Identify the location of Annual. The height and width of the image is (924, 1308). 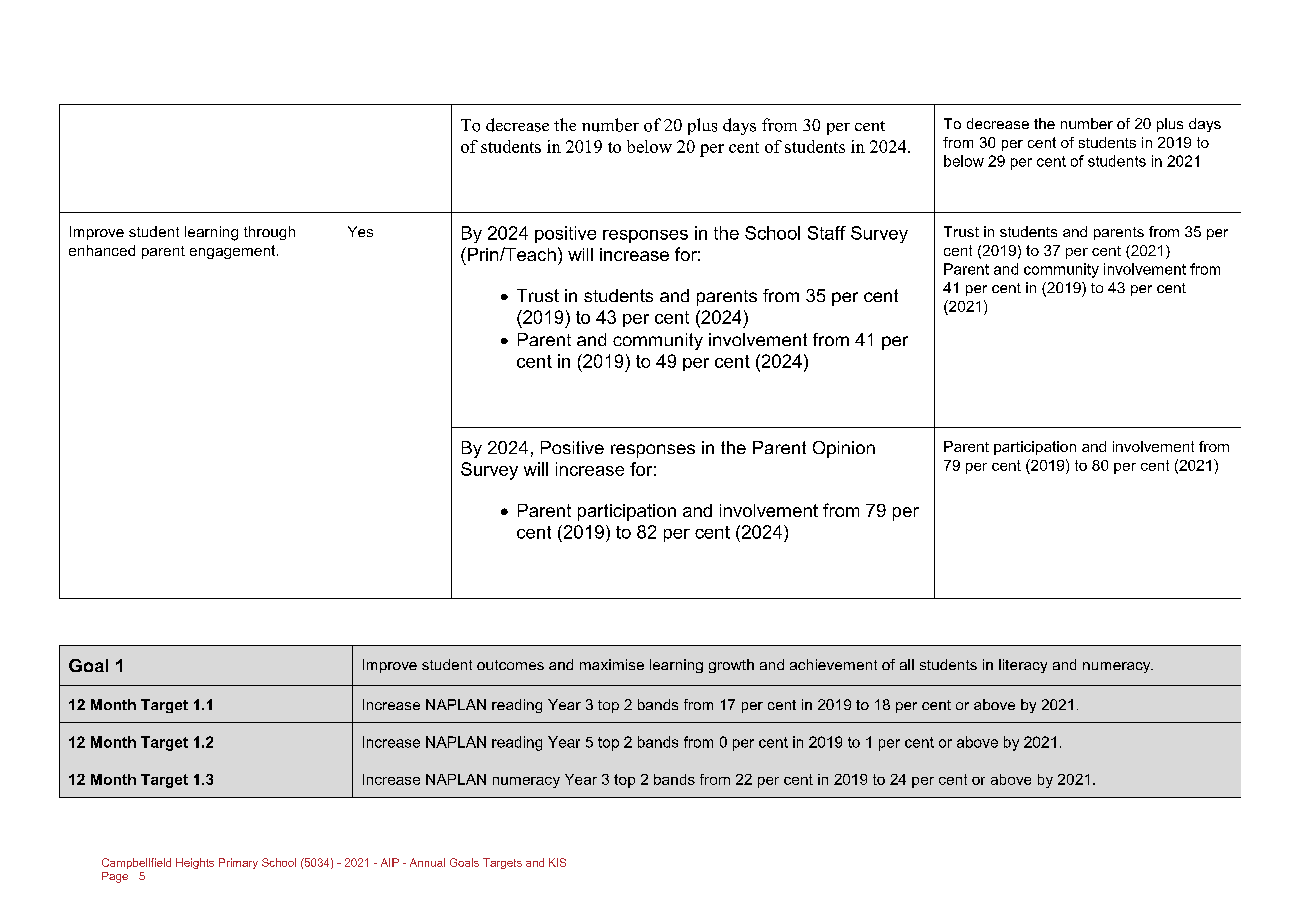
(427, 862).
